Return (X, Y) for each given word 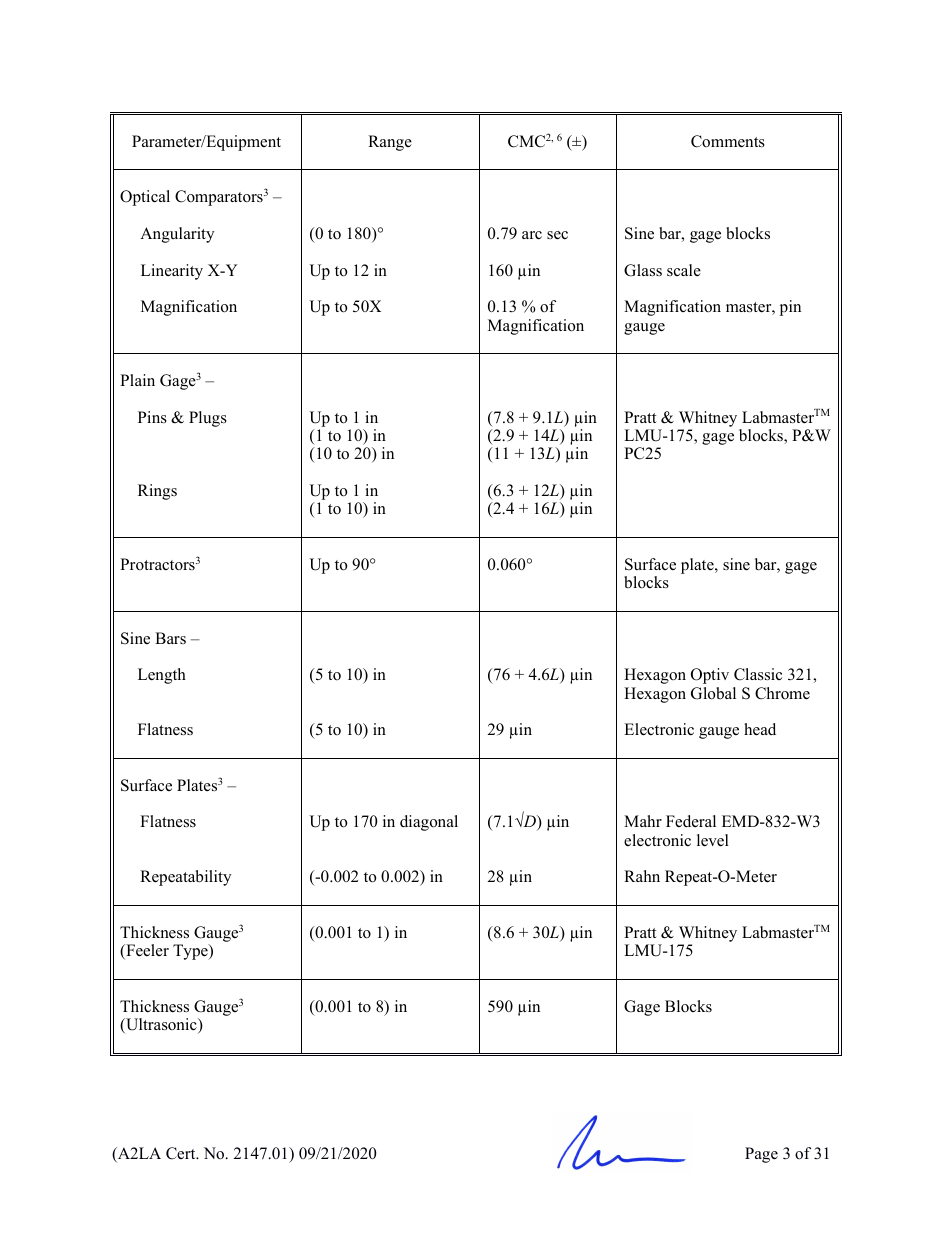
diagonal (429, 823)
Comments (728, 141)
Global (713, 693)
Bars (170, 638)
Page (761, 1155)
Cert (182, 1153)
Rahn (642, 876)
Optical (145, 198)
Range (390, 143)
